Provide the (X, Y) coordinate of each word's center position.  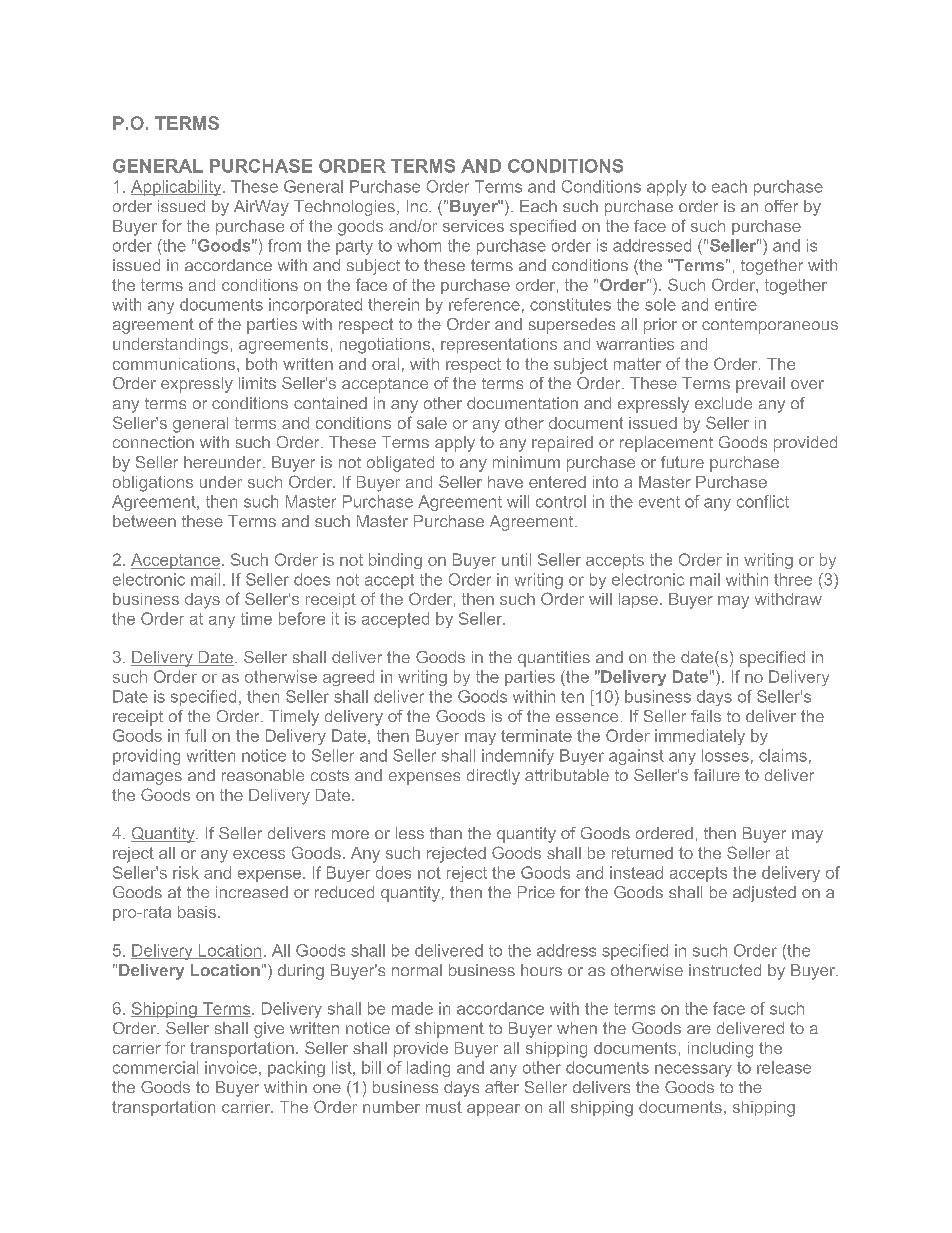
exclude (723, 403)
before (302, 618)
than (446, 833)
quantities (554, 659)
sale (432, 423)
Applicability (177, 188)
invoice (231, 1067)
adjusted (764, 894)
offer (781, 206)
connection (153, 442)
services (473, 226)
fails (706, 716)
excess (259, 854)
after (502, 1087)
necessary (693, 1070)
